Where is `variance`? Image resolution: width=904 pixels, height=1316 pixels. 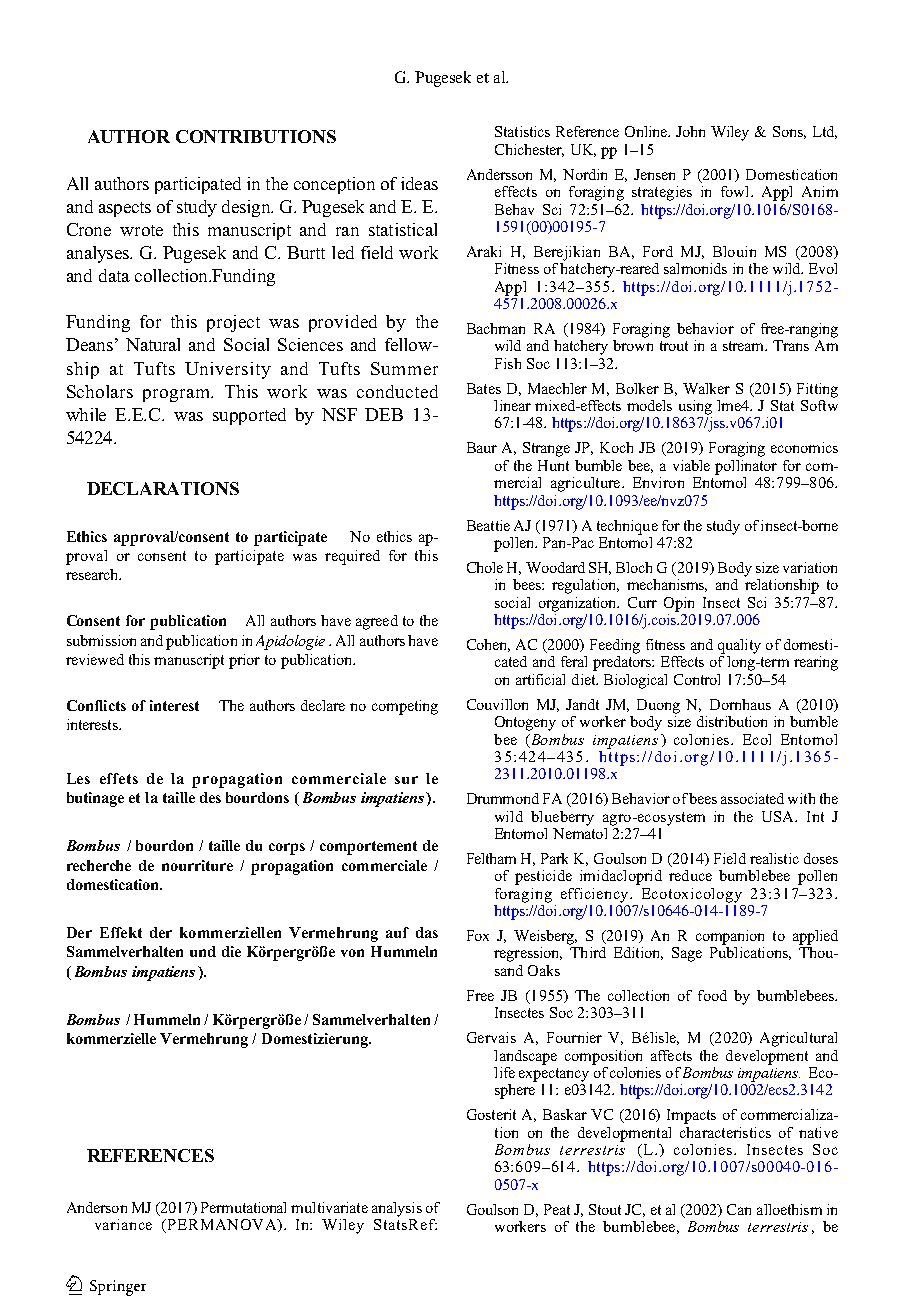 variance is located at coordinates (123, 1224).
